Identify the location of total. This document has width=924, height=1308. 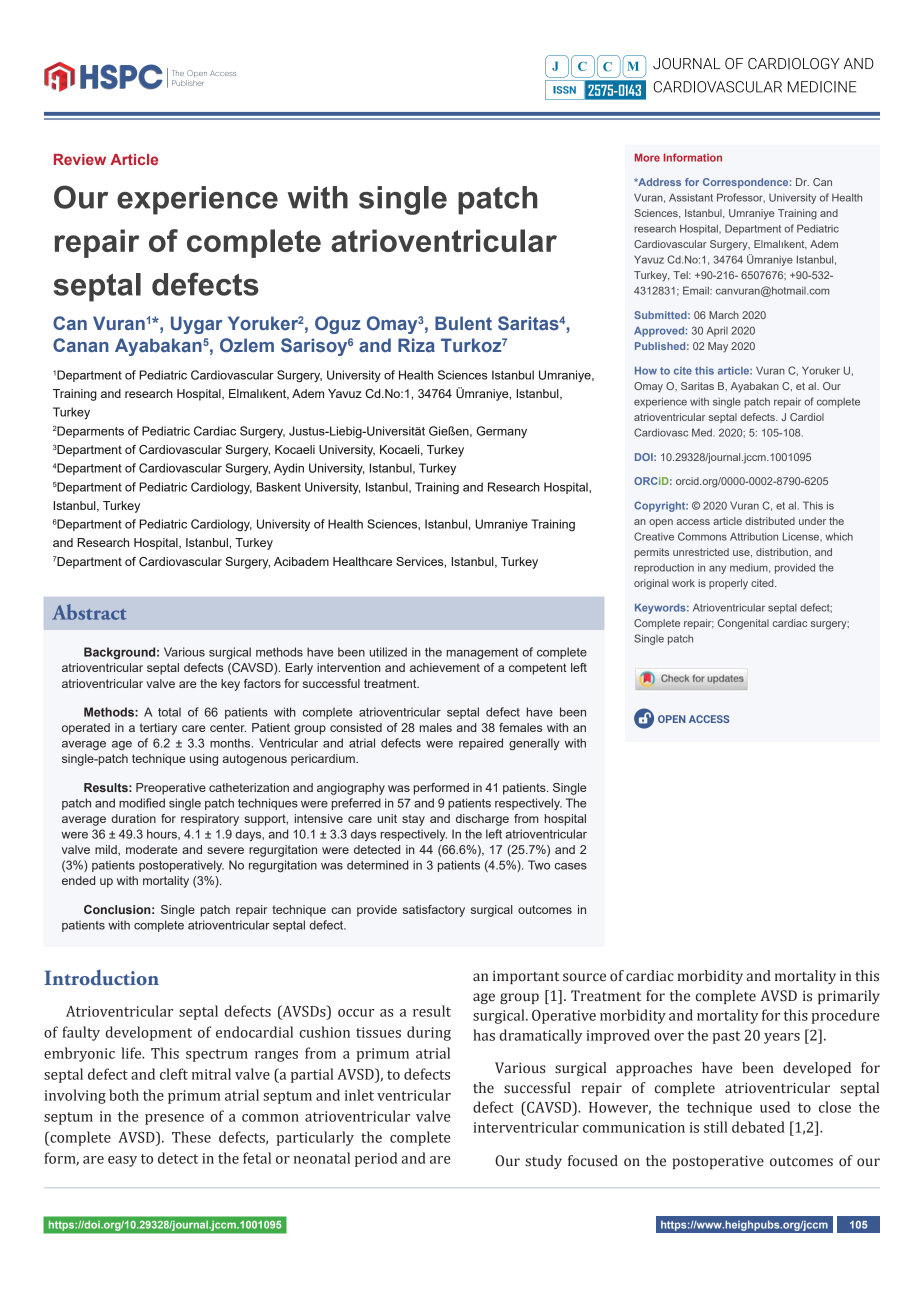
(169, 712).
